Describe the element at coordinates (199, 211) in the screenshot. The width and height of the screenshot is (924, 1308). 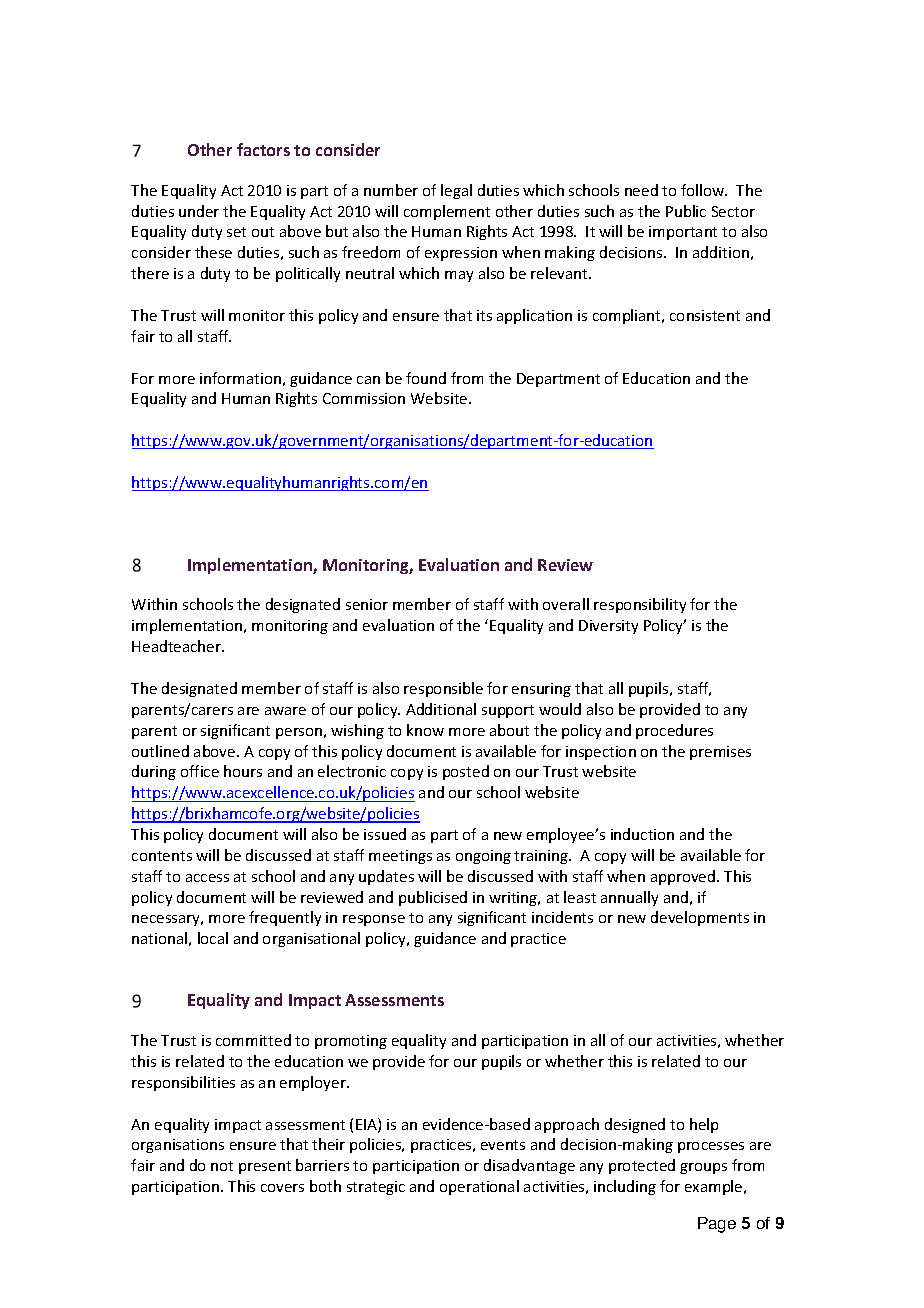
I see `under` at that location.
